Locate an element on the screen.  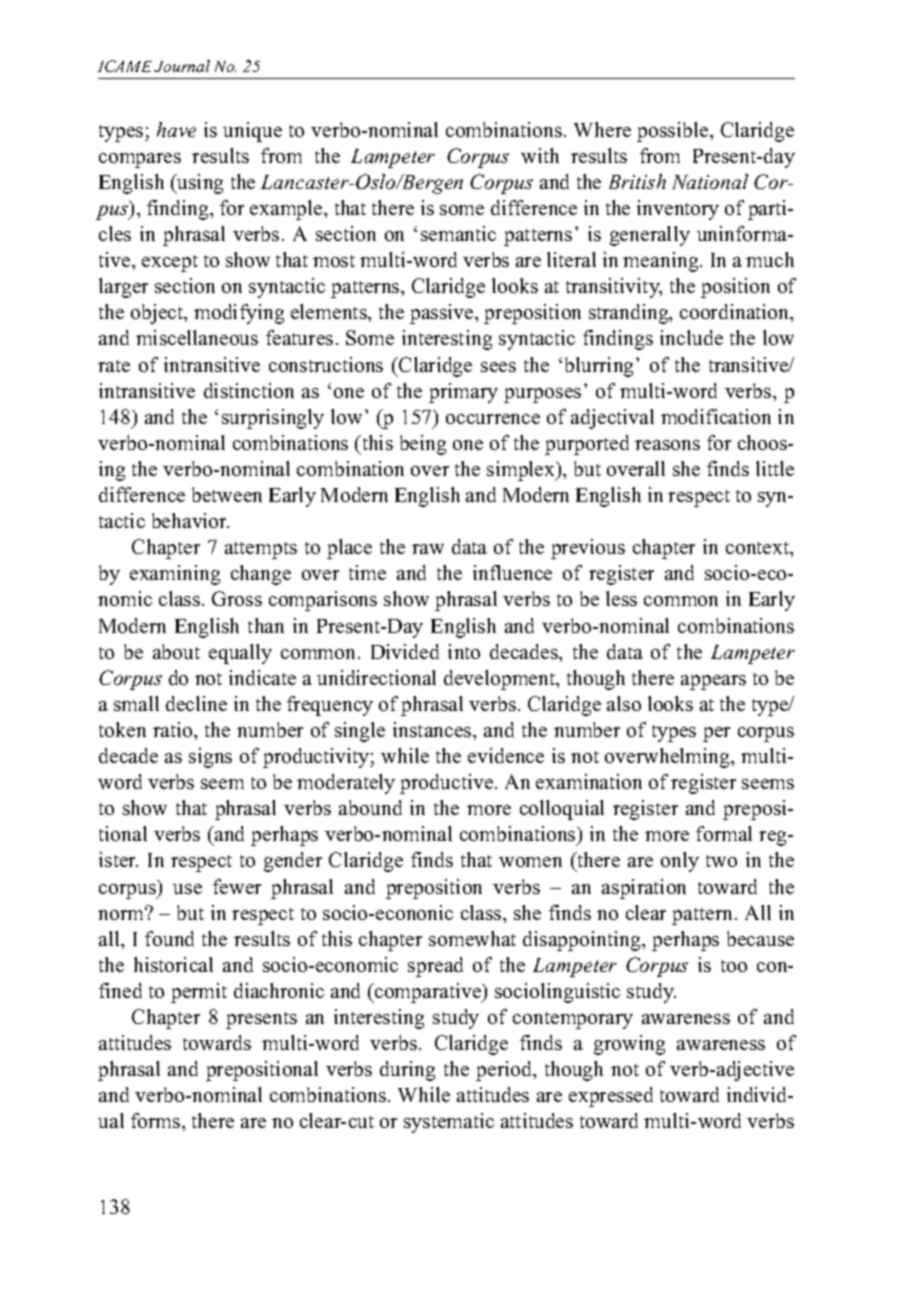
Journal is located at coordinates (182, 66).
